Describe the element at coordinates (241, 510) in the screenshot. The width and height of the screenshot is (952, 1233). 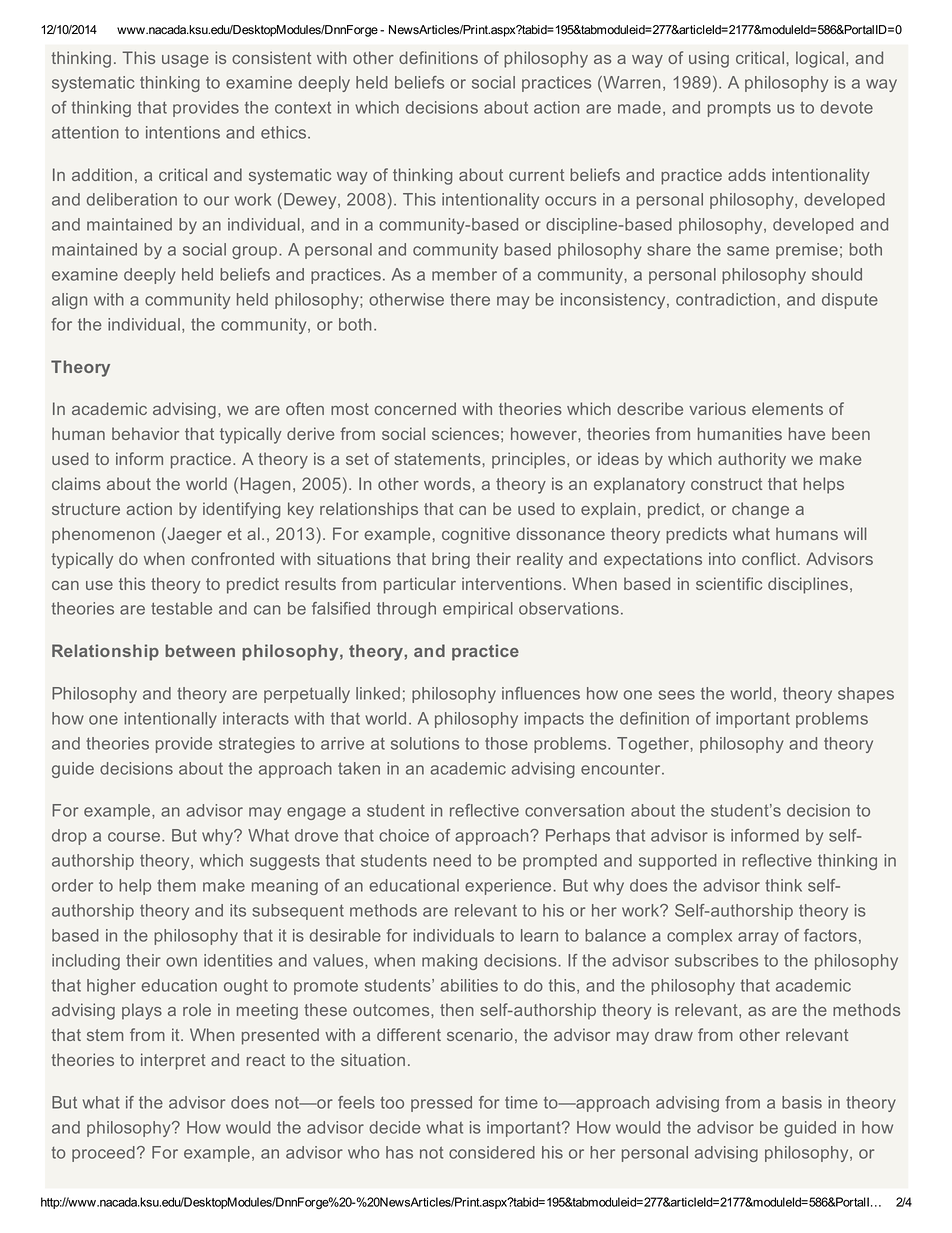
I see `identifying` at that location.
